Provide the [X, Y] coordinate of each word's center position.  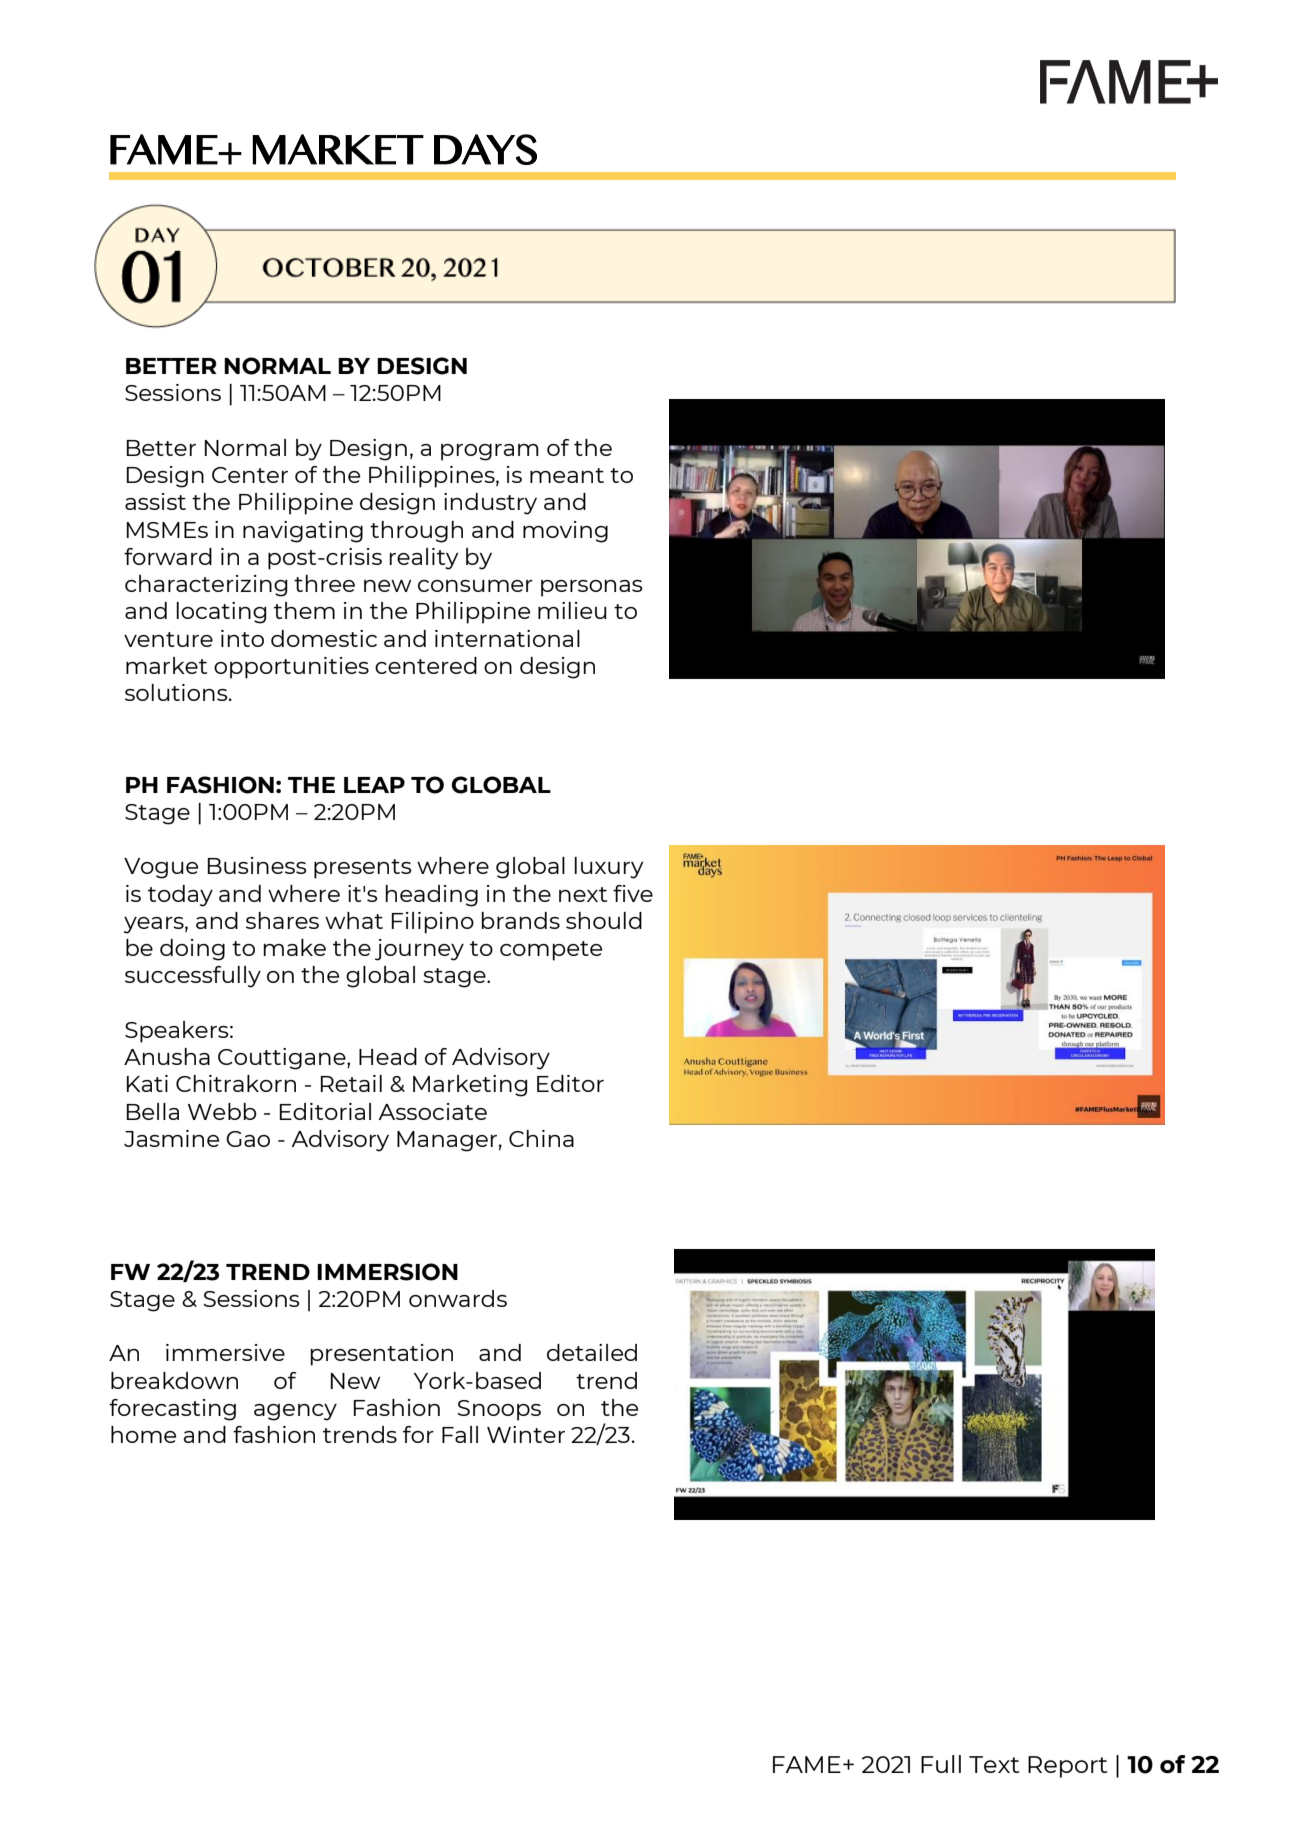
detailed [592, 1352]
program [490, 452]
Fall [460, 1434]
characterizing [206, 586]
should [604, 920]
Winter [526, 1434]
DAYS [485, 149]
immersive [225, 1352]
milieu [572, 610]
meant [567, 475]
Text [994, 1764]
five [633, 893]
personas [592, 588]
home [143, 1434]
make [294, 947]
